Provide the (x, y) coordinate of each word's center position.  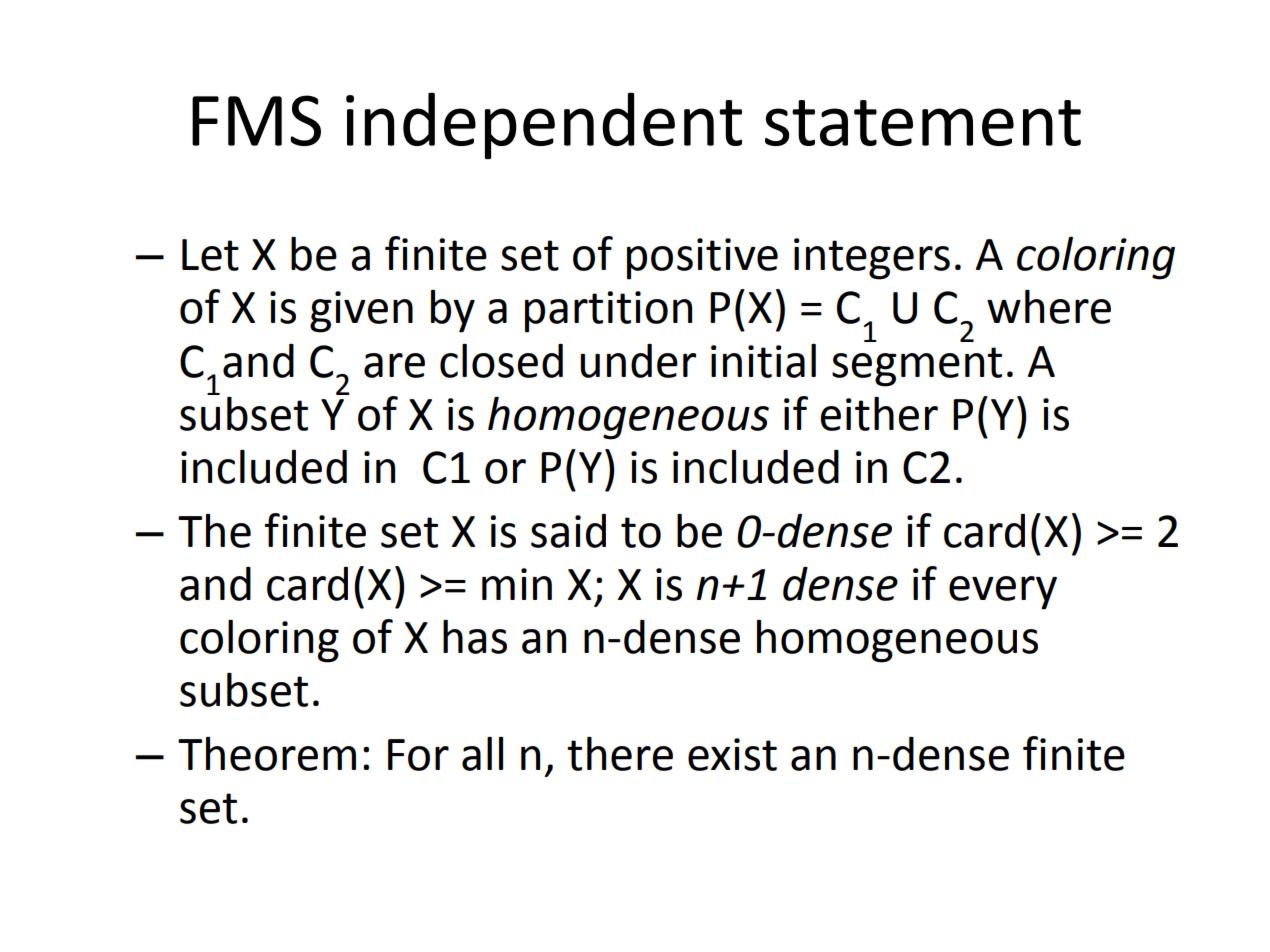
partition (608, 312)
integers (872, 259)
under (638, 361)
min (517, 584)
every (1003, 593)
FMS (256, 120)
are (394, 365)
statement (923, 123)
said (568, 531)
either (879, 414)
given (361, 312)
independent (544, 125)
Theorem (267, 754)
